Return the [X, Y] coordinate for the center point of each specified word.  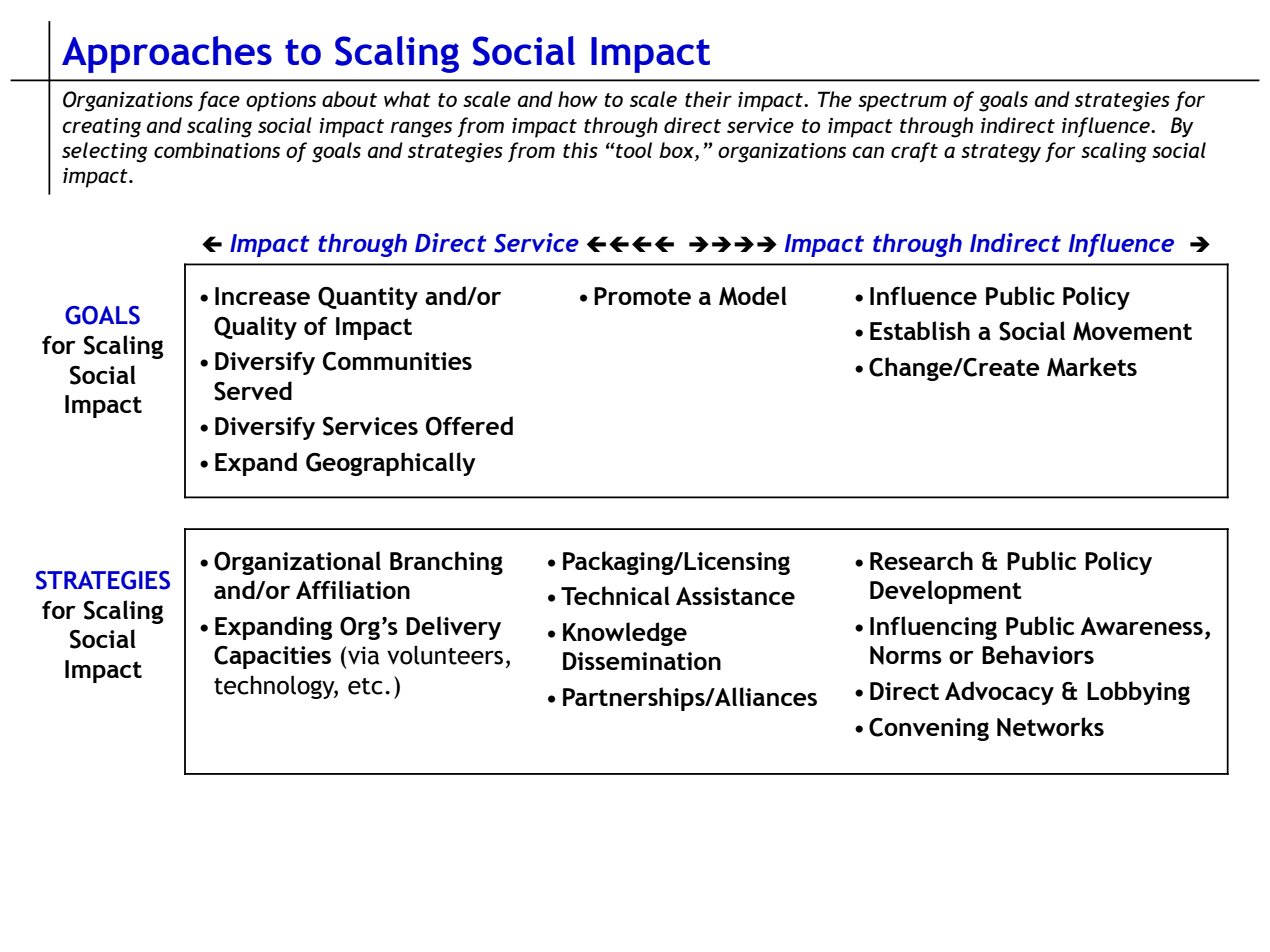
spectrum [902, 102]
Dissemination [642, 661]
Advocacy [999, 693]
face [219, 101]
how [578, 99]
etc [365, 686]
